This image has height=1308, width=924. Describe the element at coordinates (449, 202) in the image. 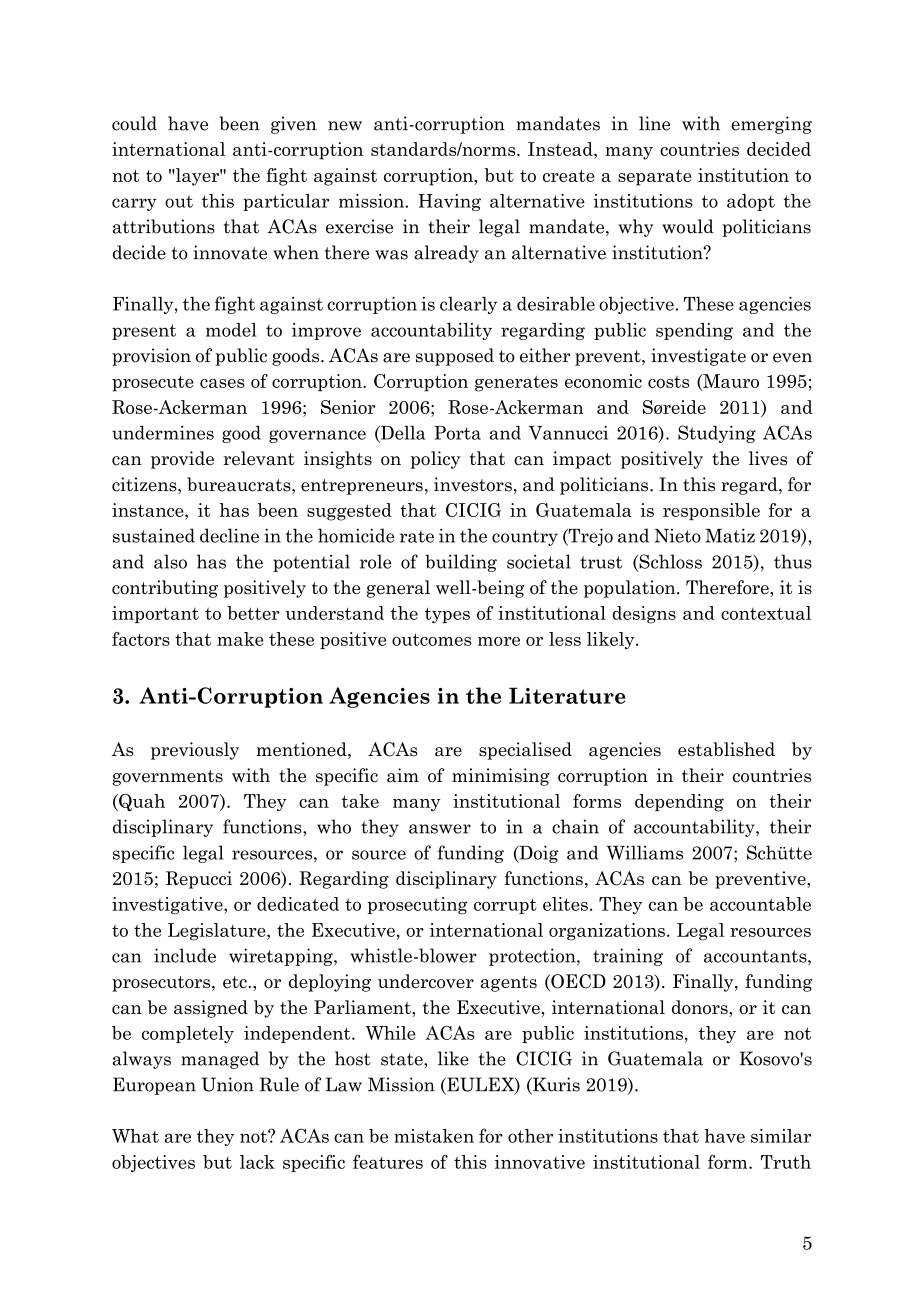

I see `Having` at that location.
